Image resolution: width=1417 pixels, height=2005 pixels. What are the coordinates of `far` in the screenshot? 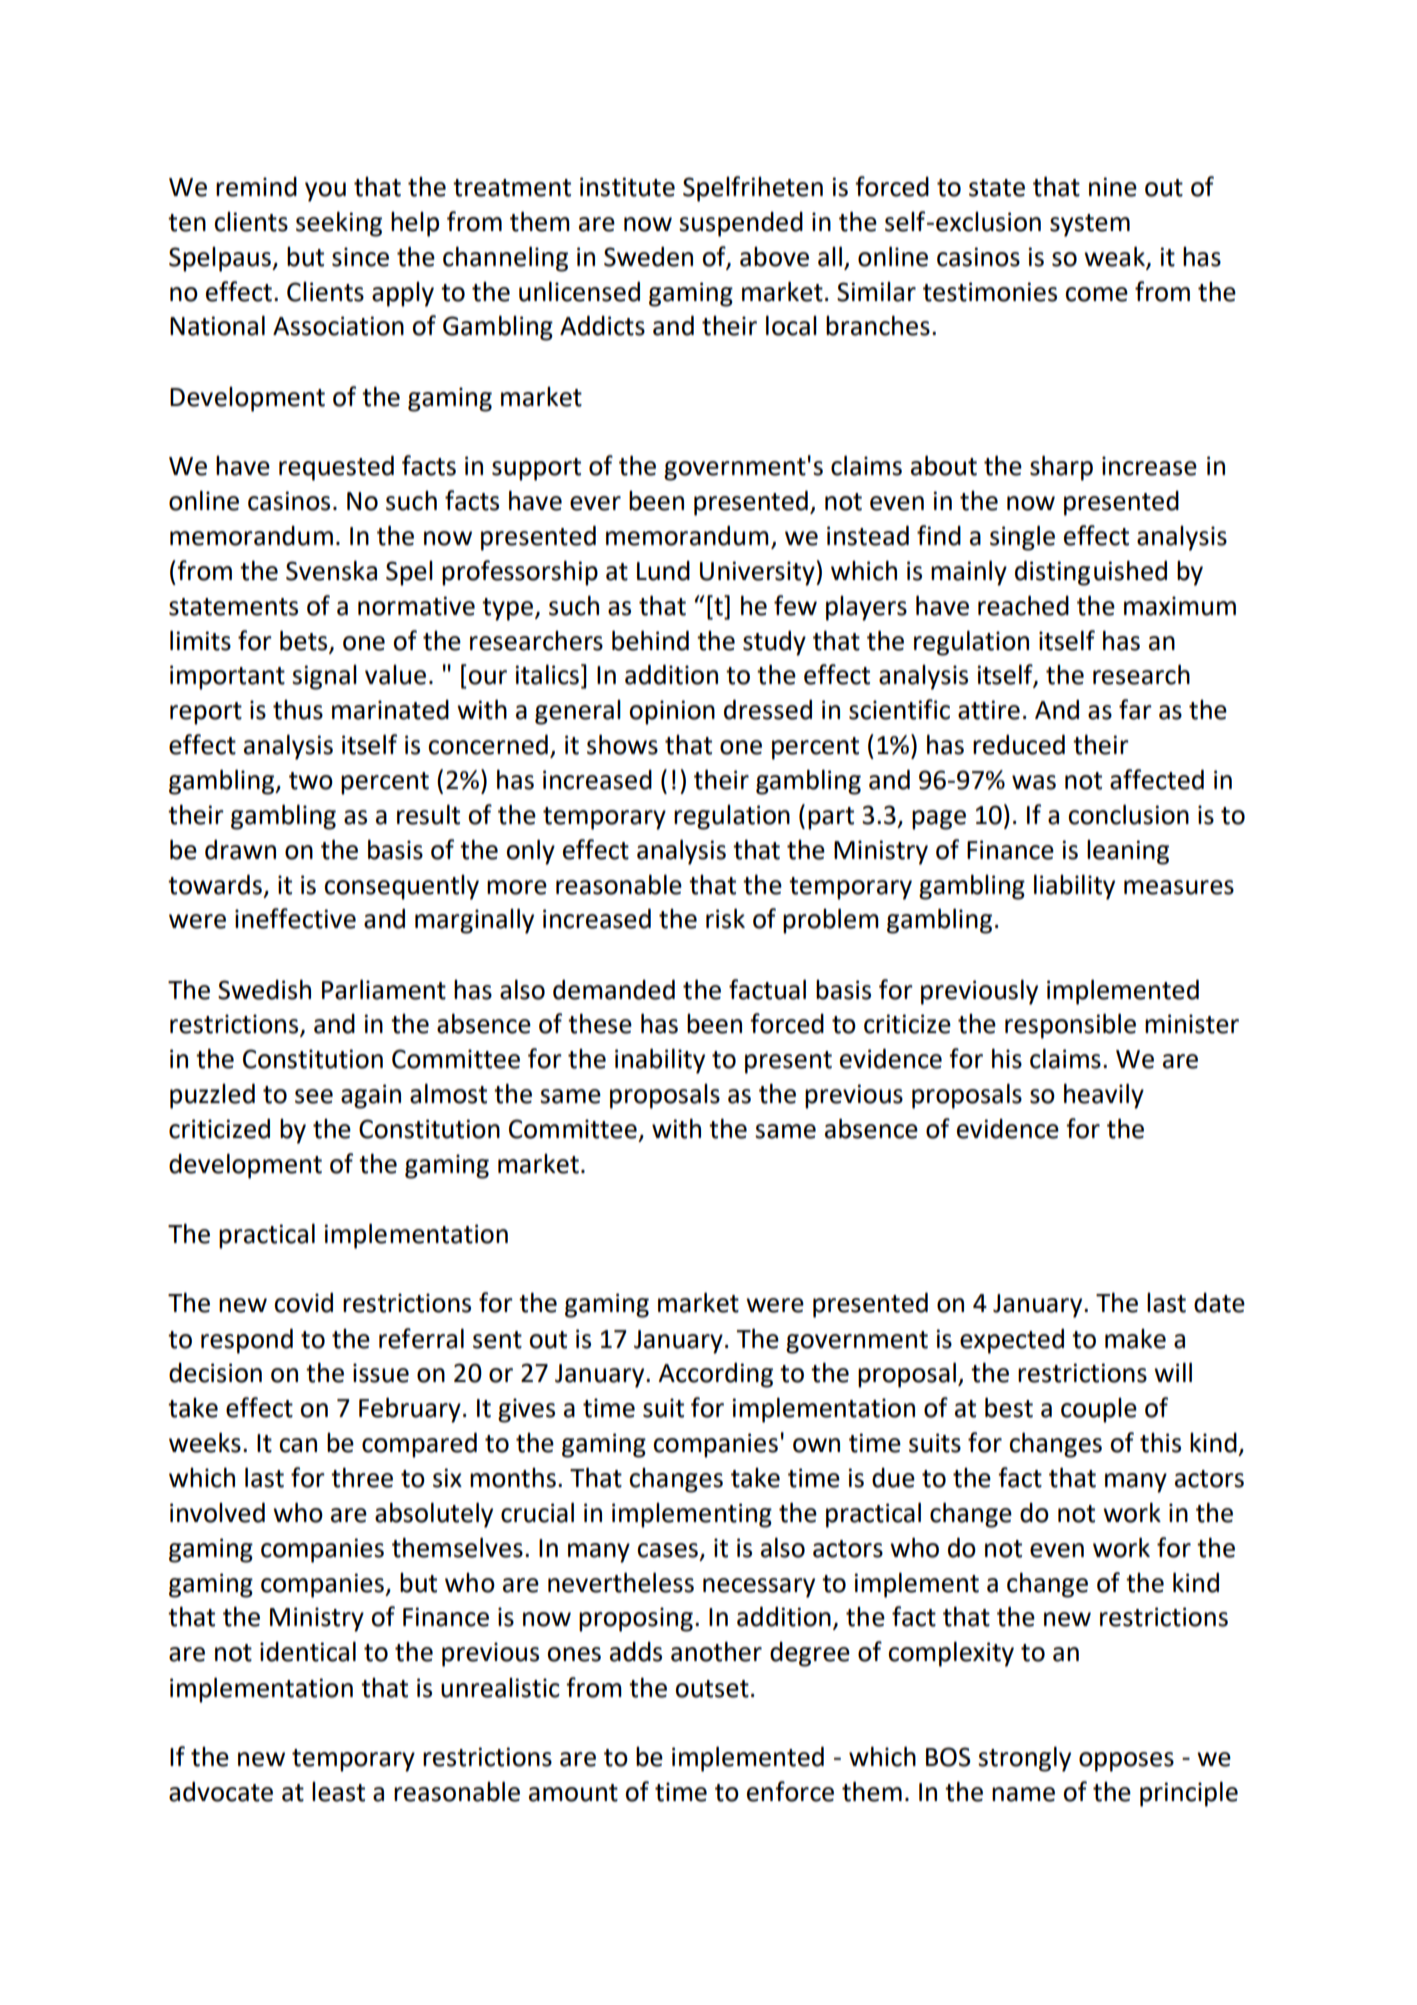 It's located at (1135, 709).
